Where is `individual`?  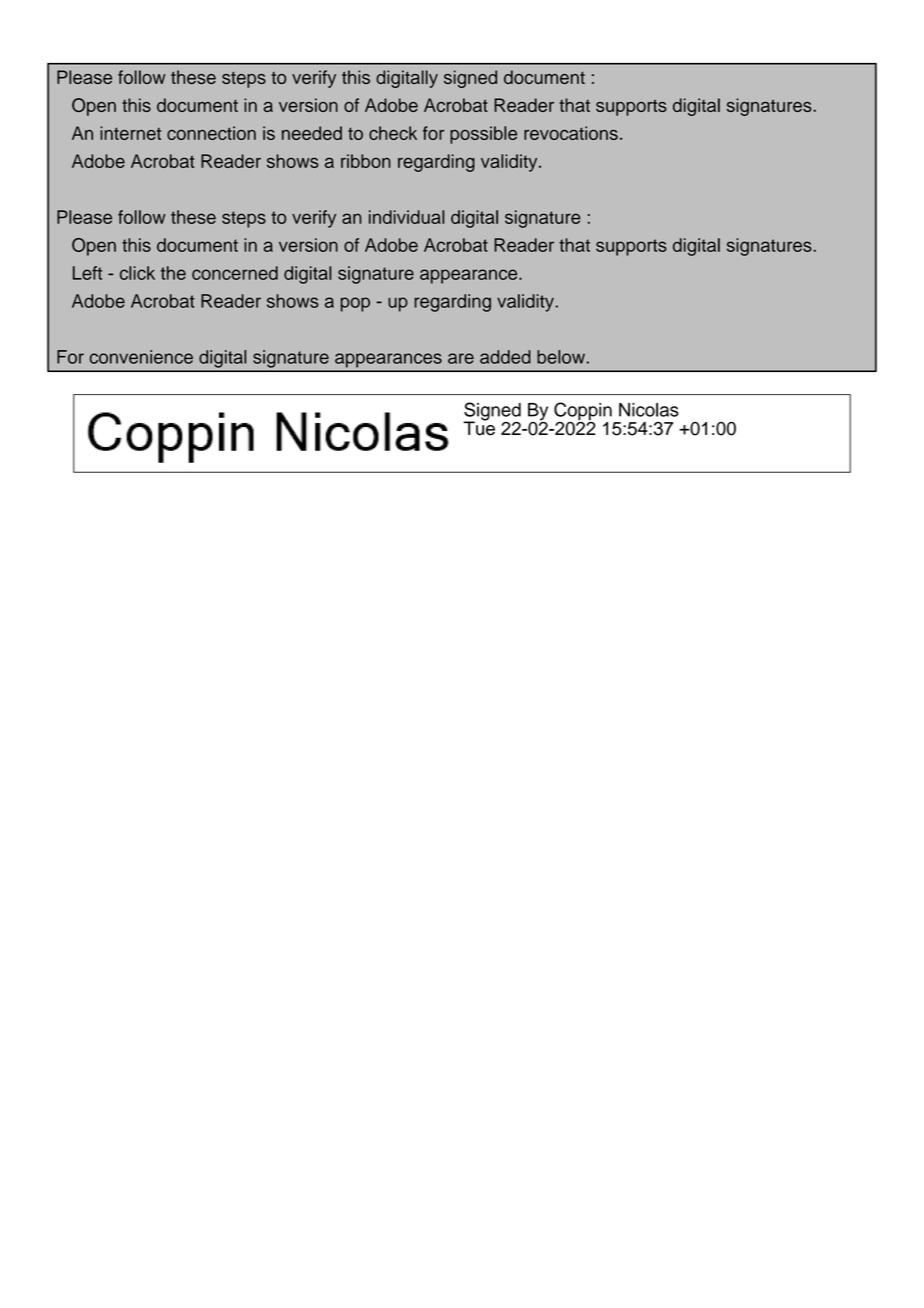 individual is located at coordinates (406, 217).
